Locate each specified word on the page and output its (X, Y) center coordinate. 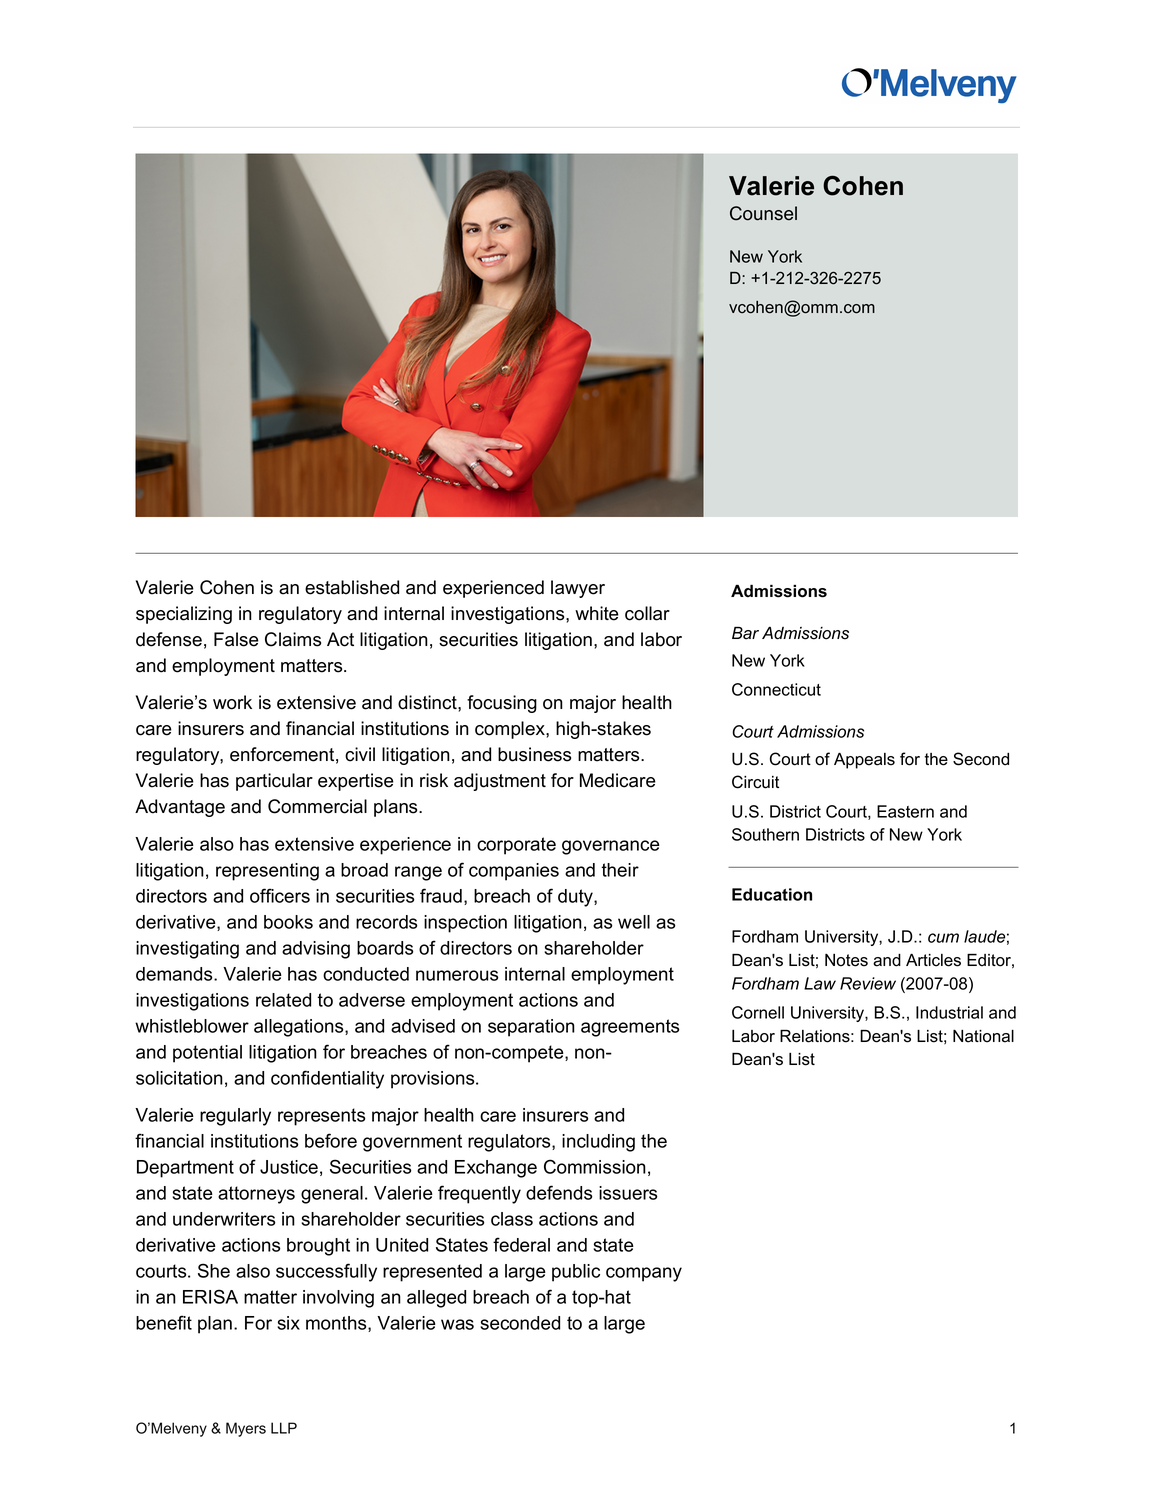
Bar (745, 633)
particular (274, 782)
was (457, 1324)
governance (611, 847)
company (644, 1274)
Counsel (763, 213)
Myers (246, 1429)
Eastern (905, 811)
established (352, 587)
